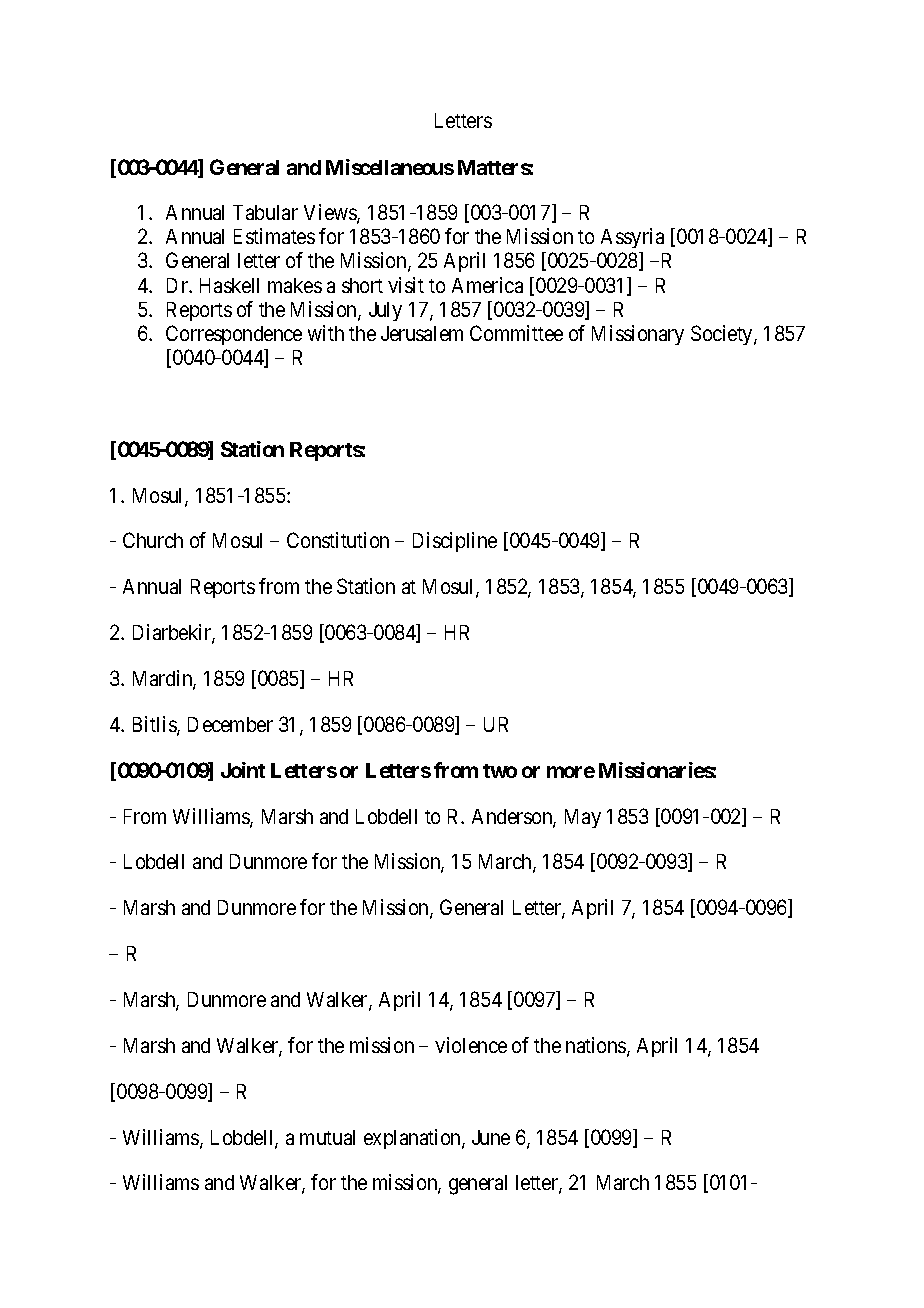 This screenshot has height=1308, width=924. What do you see at coordinates (597, 1046) in the screenshot?
I see `nations` at bounding box center [597, 1046].
